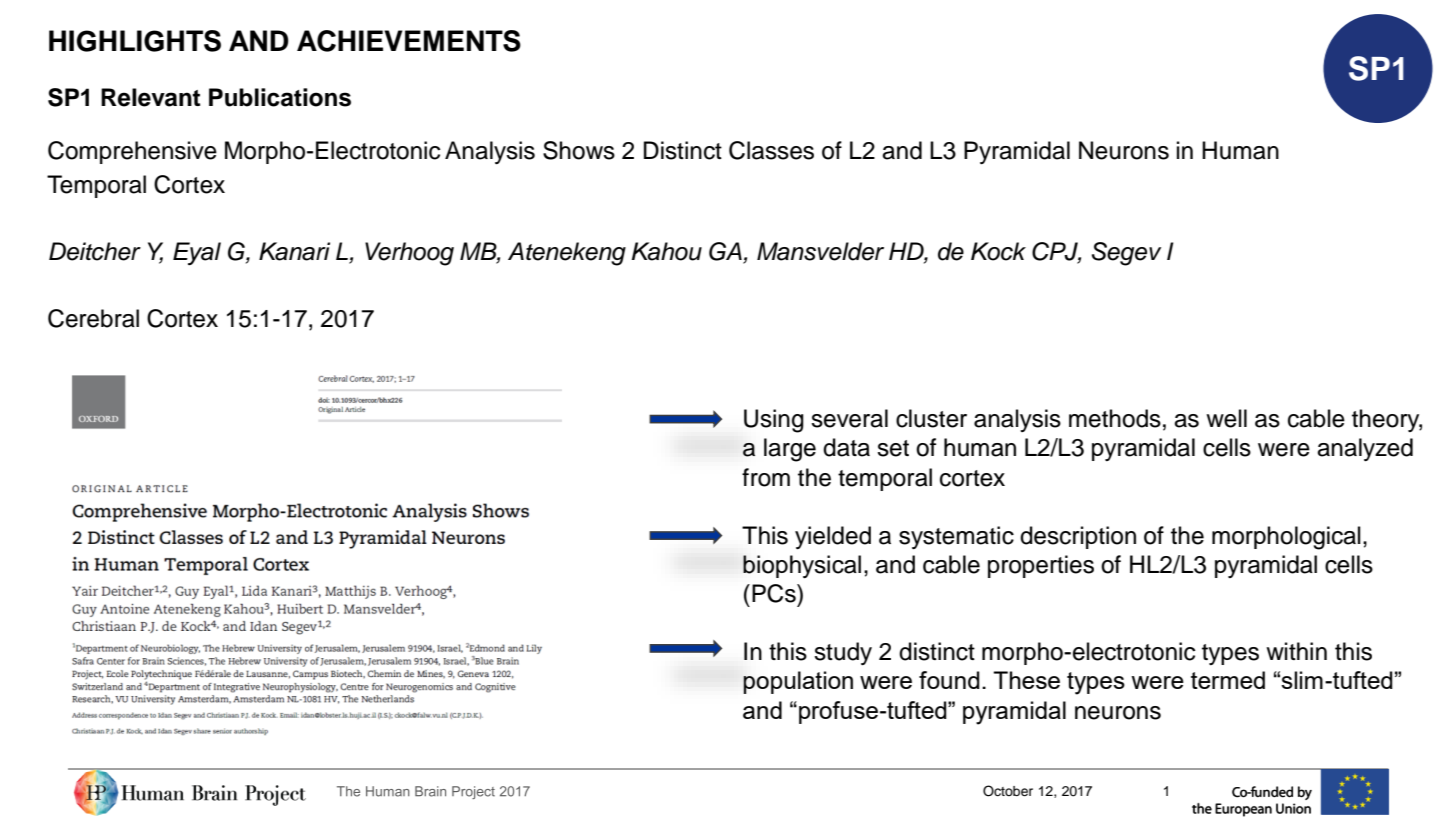  What do you see at coordinates (280, 97) in the page?
I see `Publications` at bounding box center [280, 97].
